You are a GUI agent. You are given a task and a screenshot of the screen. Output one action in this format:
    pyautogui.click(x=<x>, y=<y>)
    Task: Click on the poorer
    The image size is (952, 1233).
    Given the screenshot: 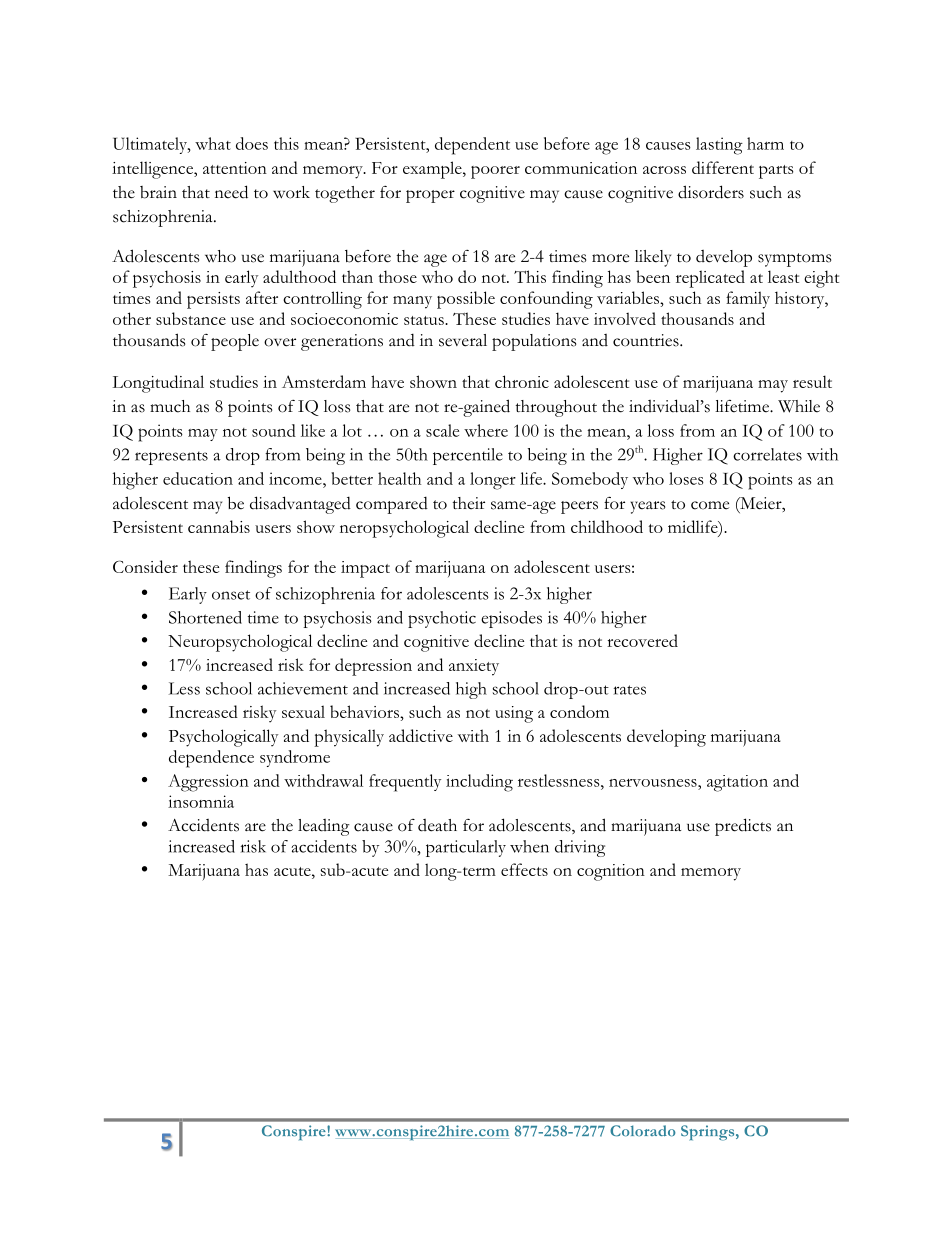 What is the action you would take?
    pyautogui.click(x=495, y=172)
